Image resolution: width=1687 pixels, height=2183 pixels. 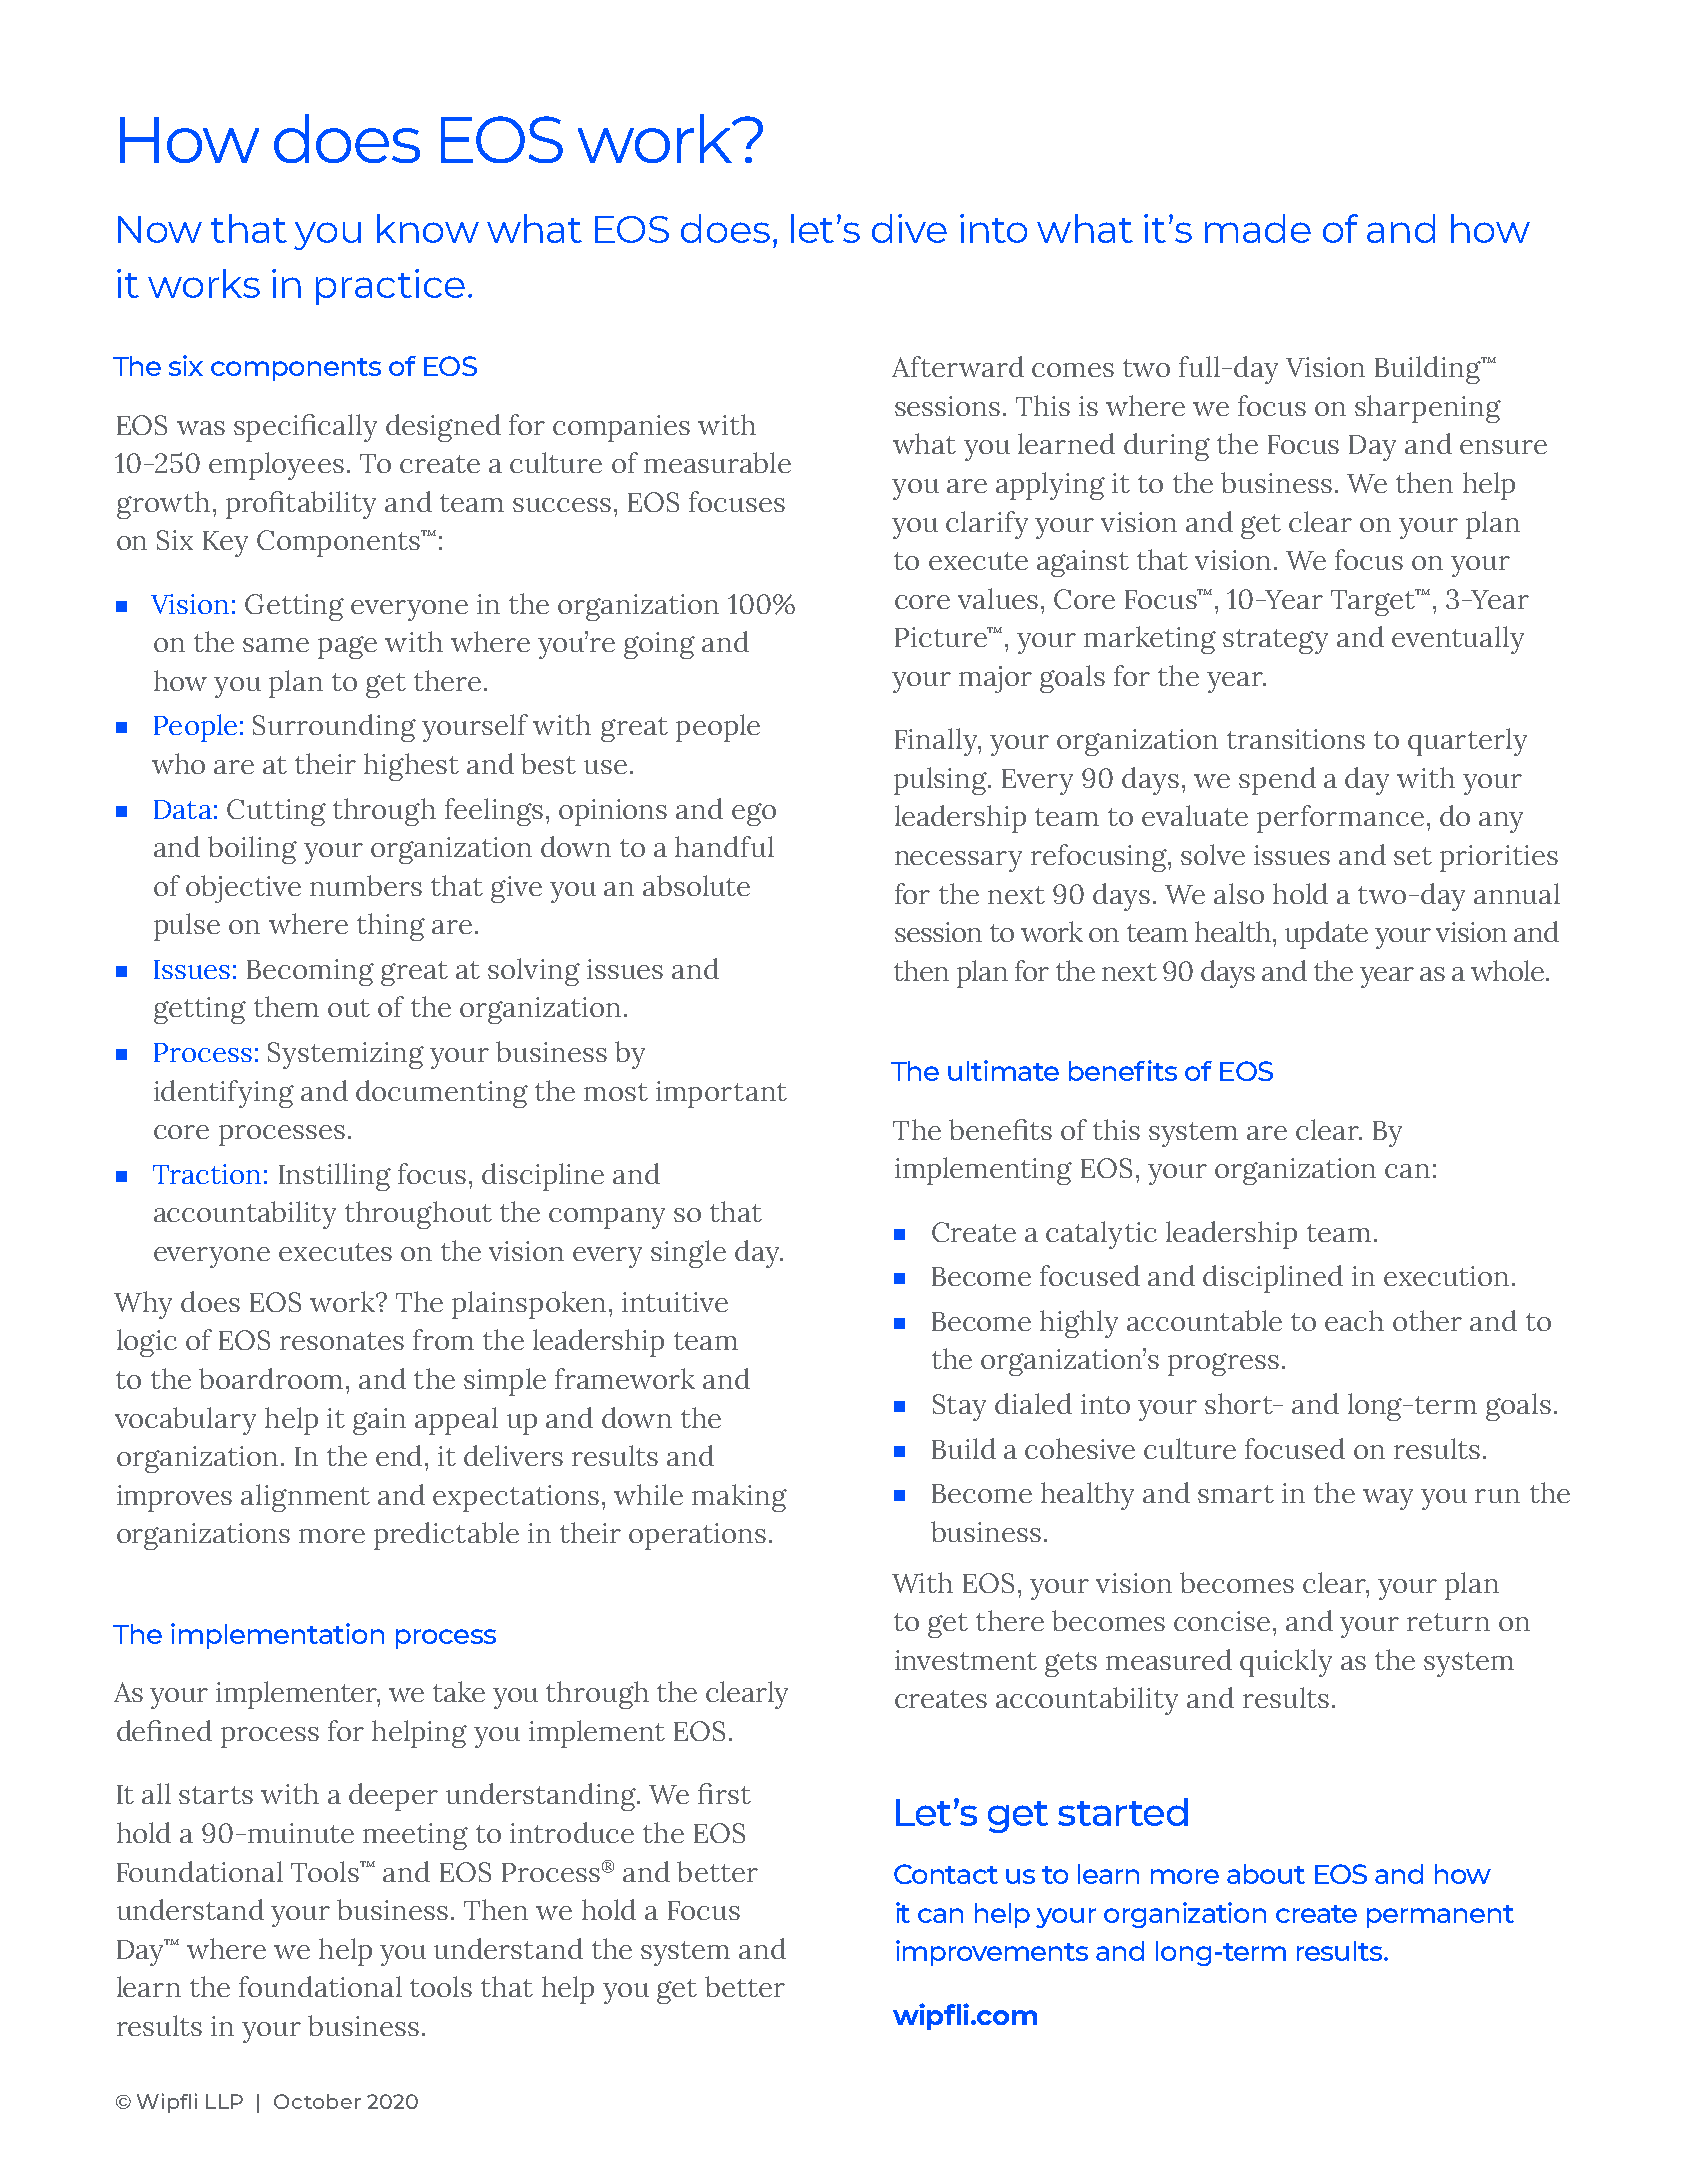 I want to click on practice, so click(x=390, y=287).
